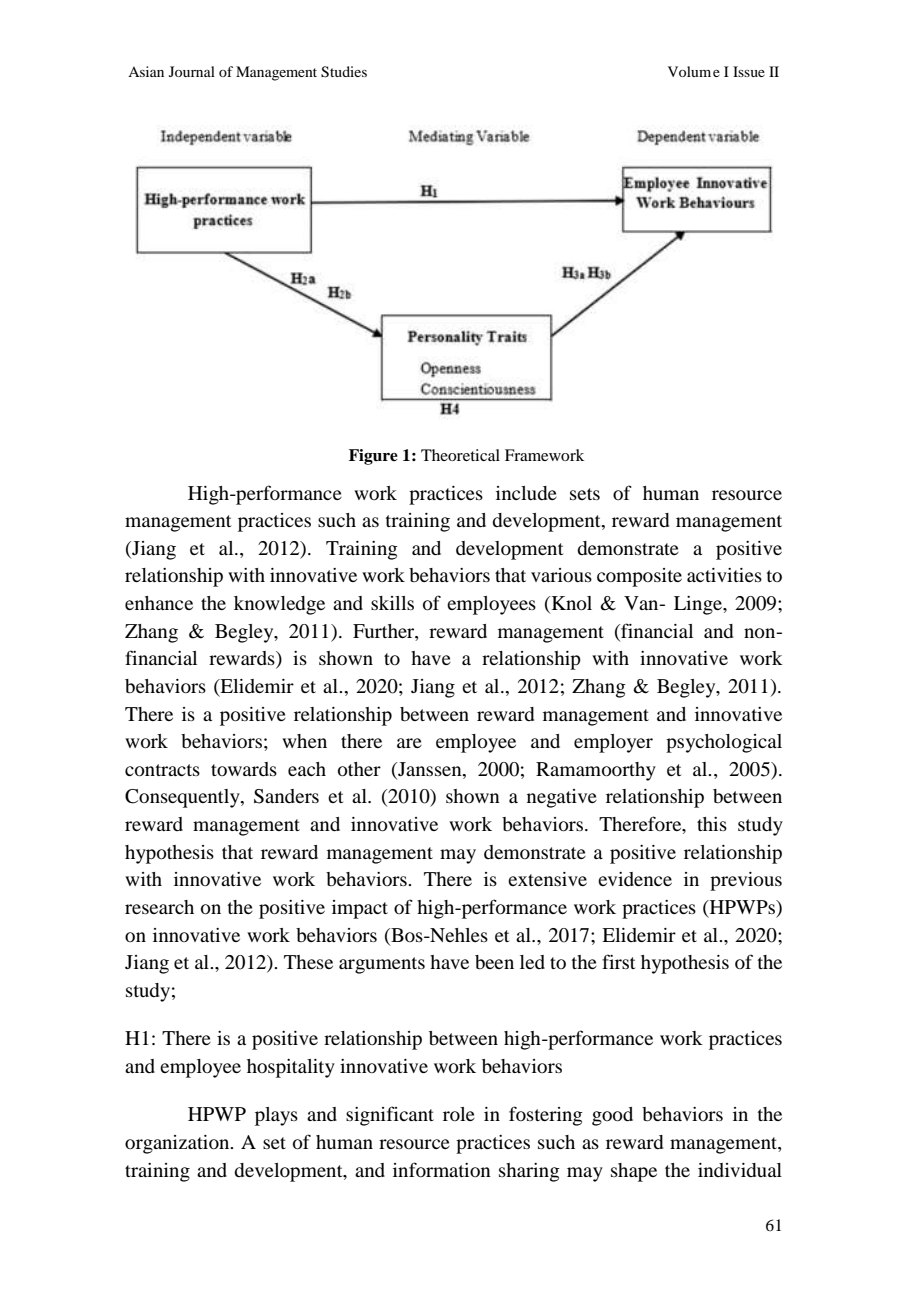  What do you see at coordinates (192, 71) in the document?
I see `Journal` at bounding box center [192, 71].
